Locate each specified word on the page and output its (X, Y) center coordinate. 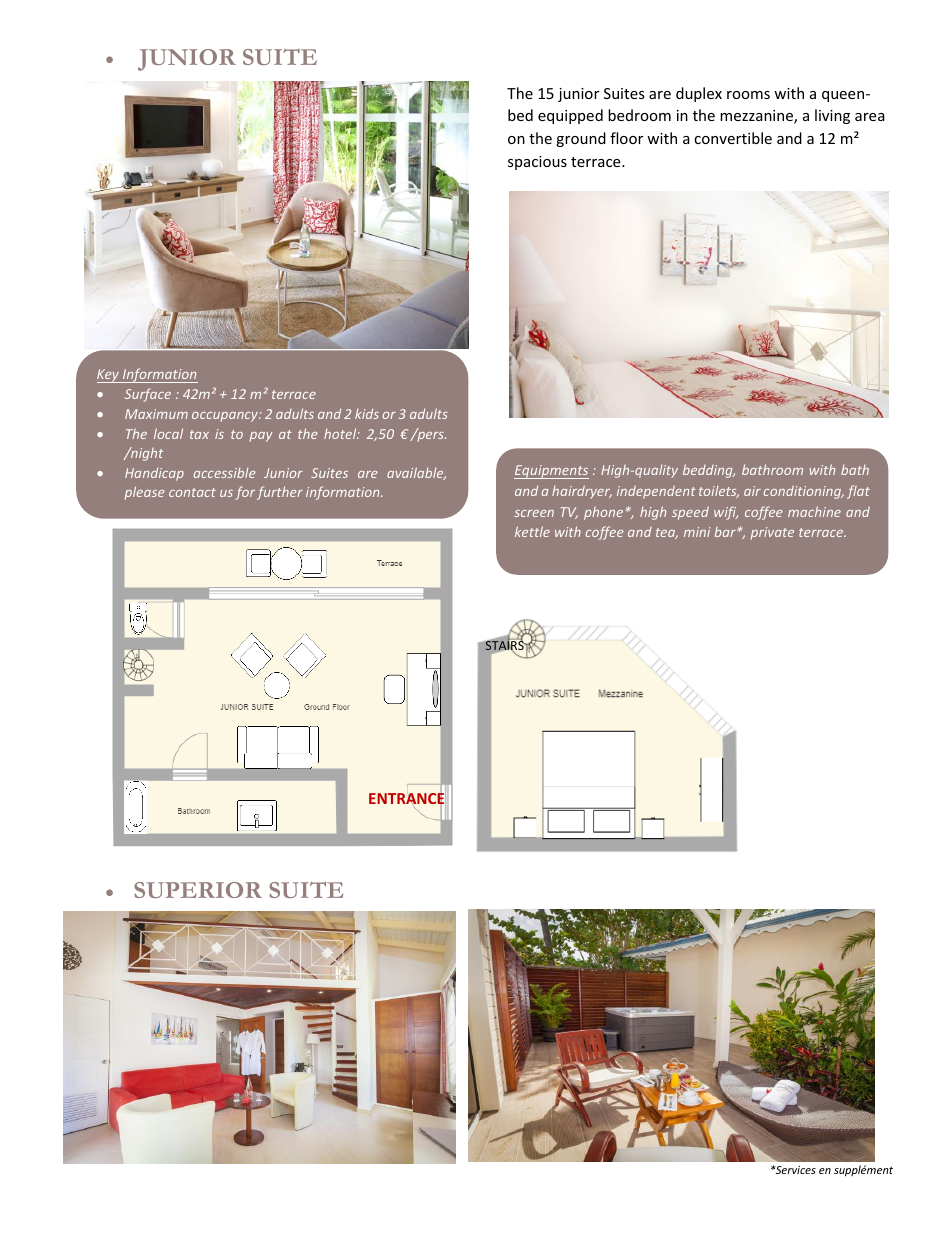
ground (581, 139)
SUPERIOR (198, 890)
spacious (537, 163)
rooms (748, 95)
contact (192, 492)
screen (534, 513)
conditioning (804, 492)
